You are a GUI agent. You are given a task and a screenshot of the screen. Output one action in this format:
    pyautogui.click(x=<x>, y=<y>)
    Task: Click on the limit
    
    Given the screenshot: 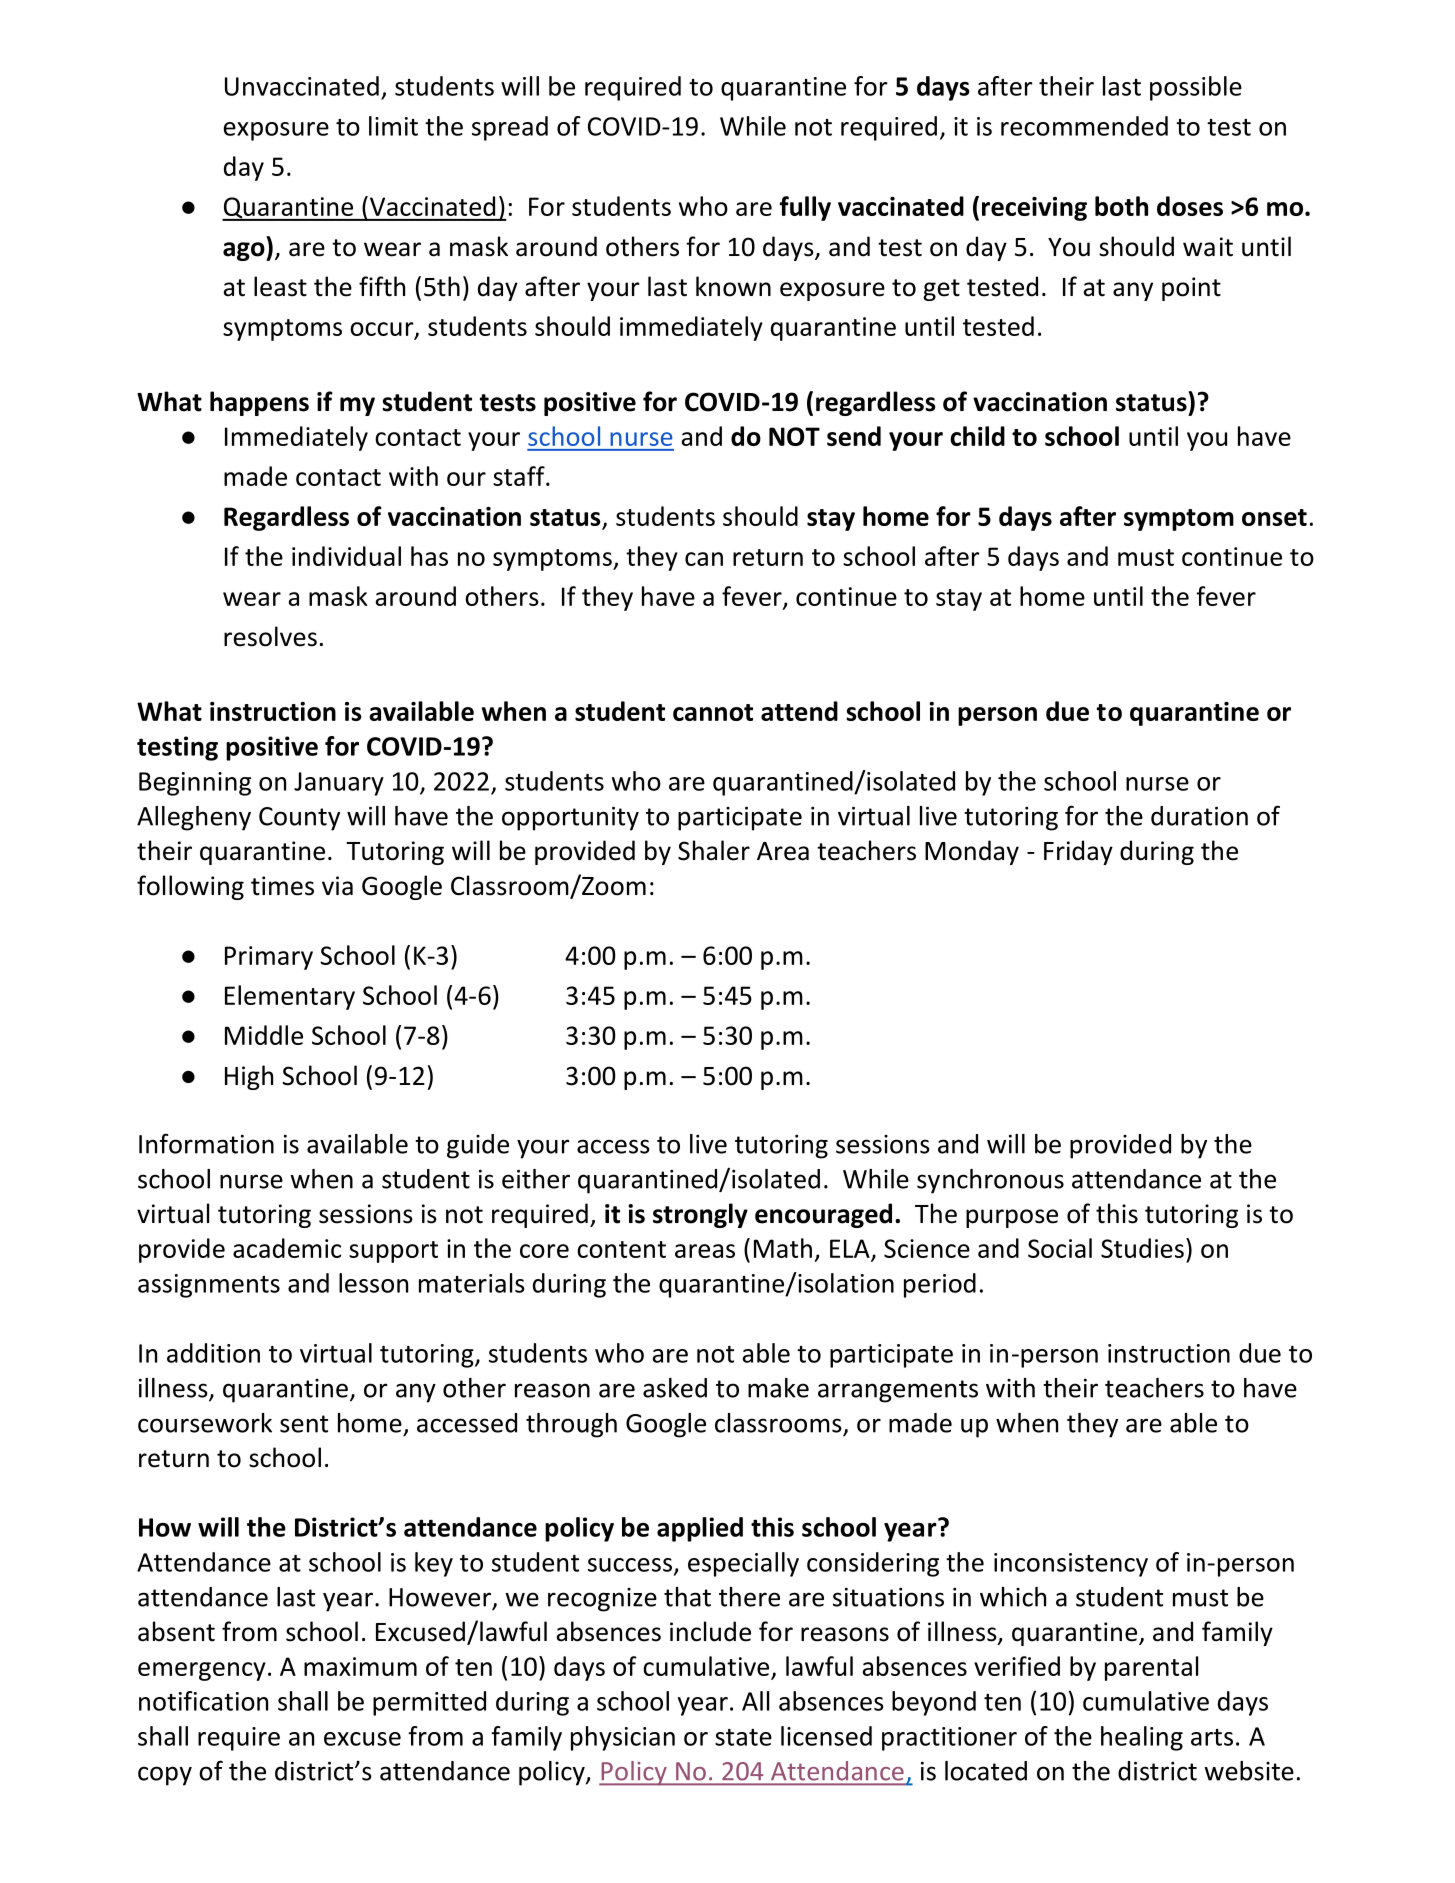 What is the action you would take?
    pyautogui.click(x=393, y=126)
